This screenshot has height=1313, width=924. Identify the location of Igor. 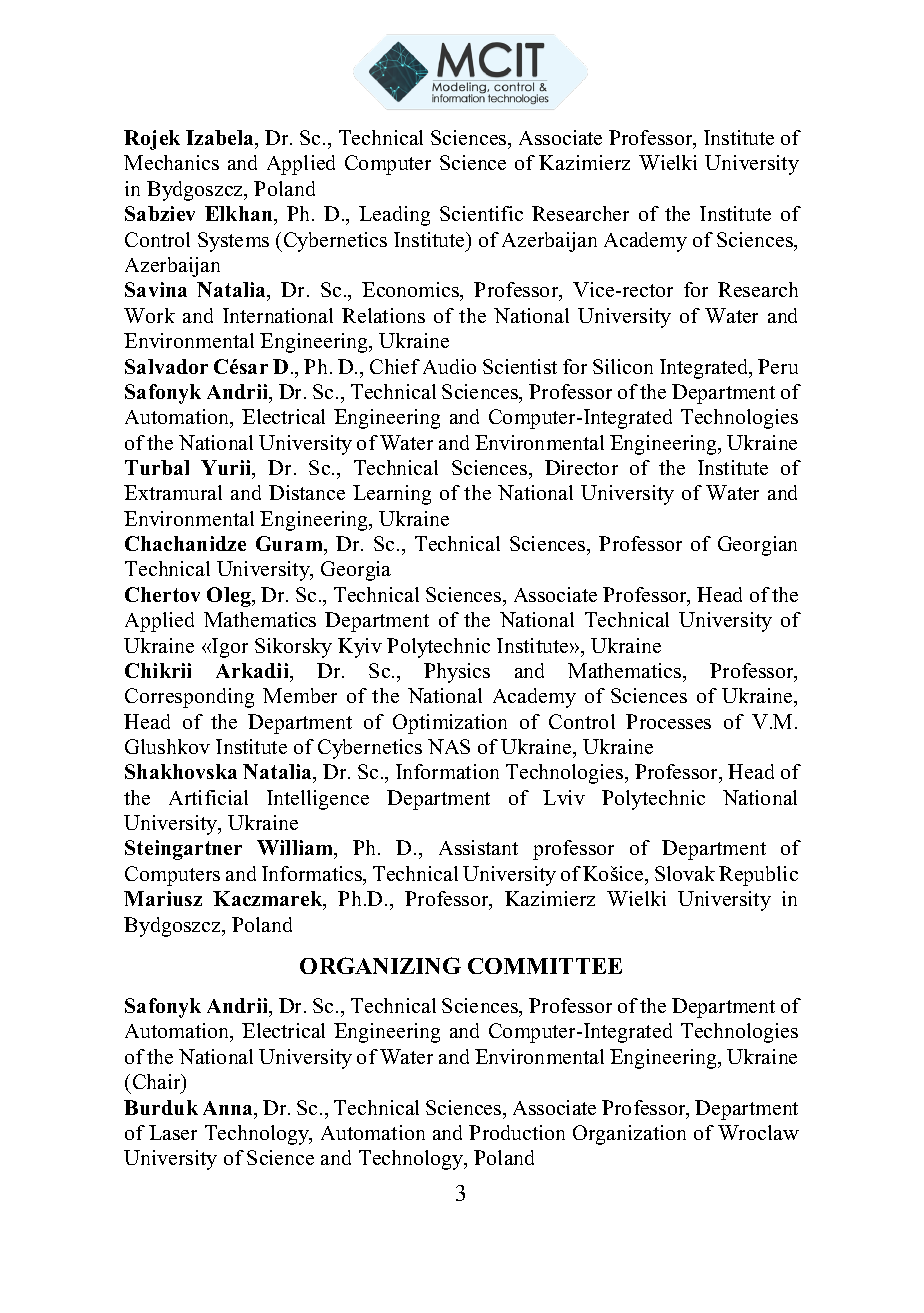
(229, 648).
